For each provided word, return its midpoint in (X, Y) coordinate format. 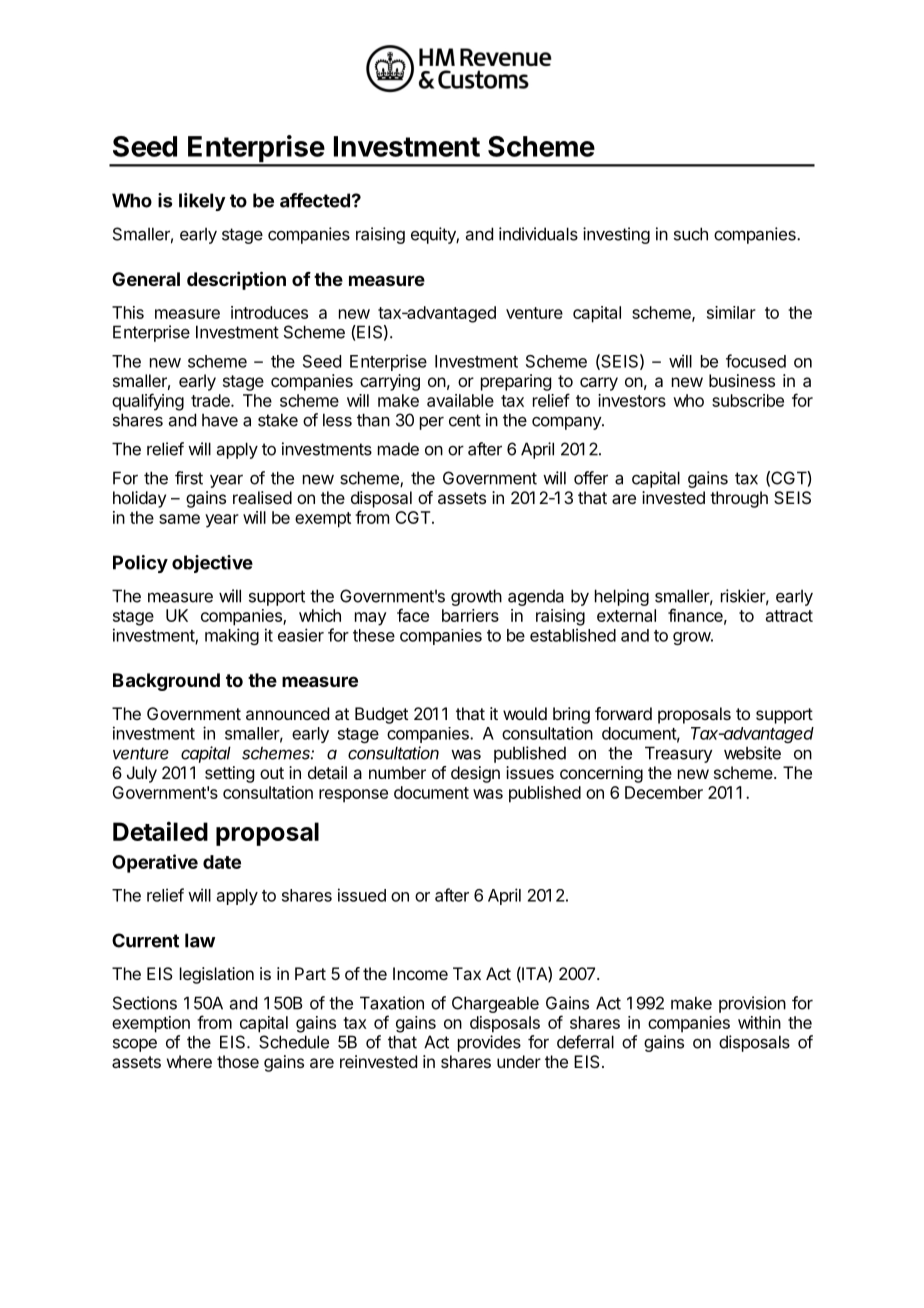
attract (789, 616)
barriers (470, 615)
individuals (538, 234)
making (232, 636)
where (189, 1061)
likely (202, 202)
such (691, 234)
